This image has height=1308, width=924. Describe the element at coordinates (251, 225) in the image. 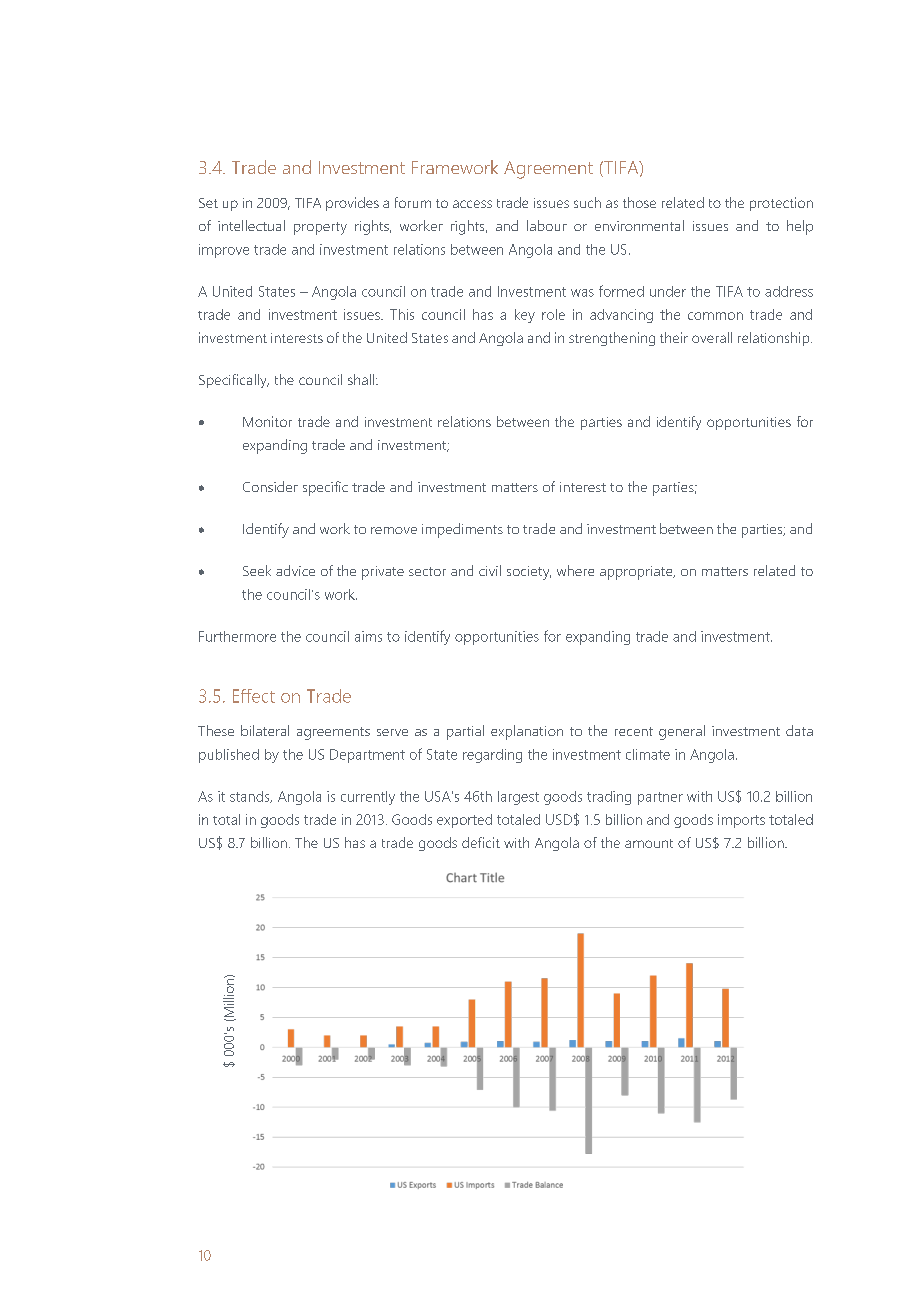

I see `intellectual` at that location.
